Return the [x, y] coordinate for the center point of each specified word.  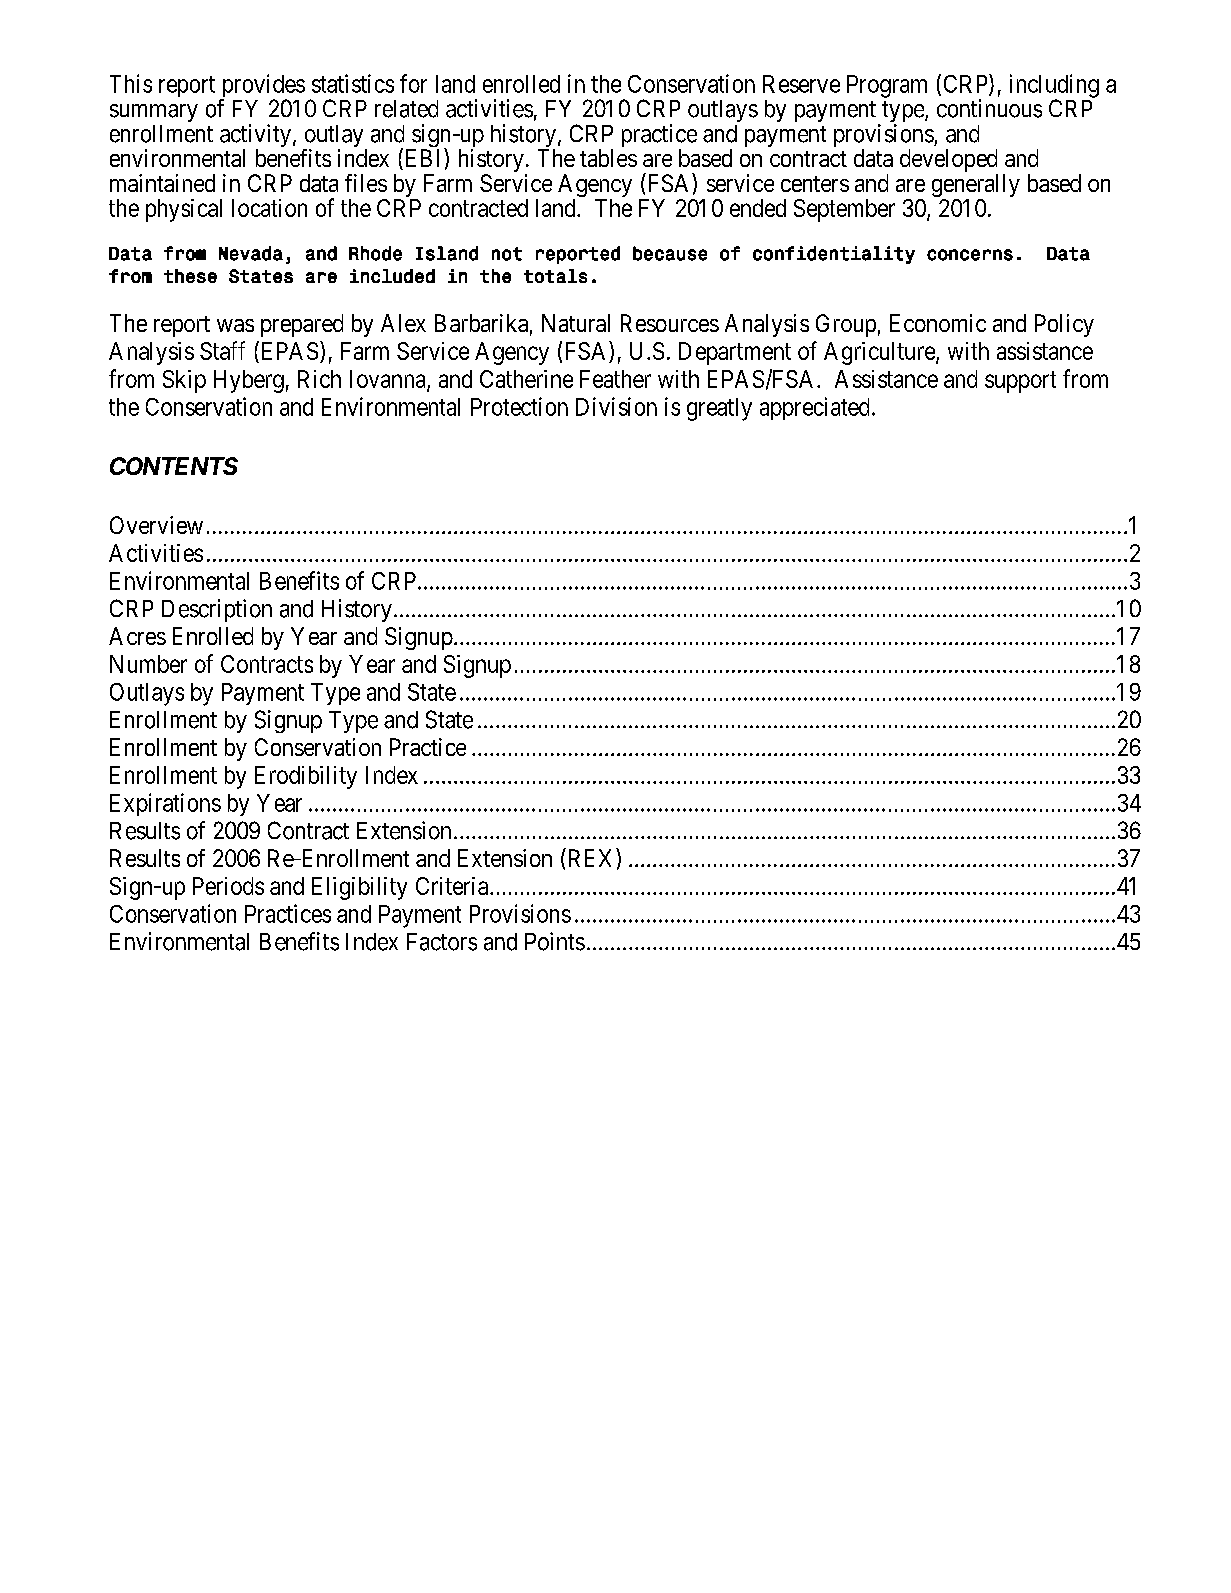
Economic [938, 323]
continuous [989, 108]
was [235, 325]
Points [555, 941]
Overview [156, 525]
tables [608, 158]
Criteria [452, 886]
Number [148, 664]
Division [616, 406]
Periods [228, 886]
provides [262, 87]
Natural [576, 323]
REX [590, 858]
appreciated [814, 408]
